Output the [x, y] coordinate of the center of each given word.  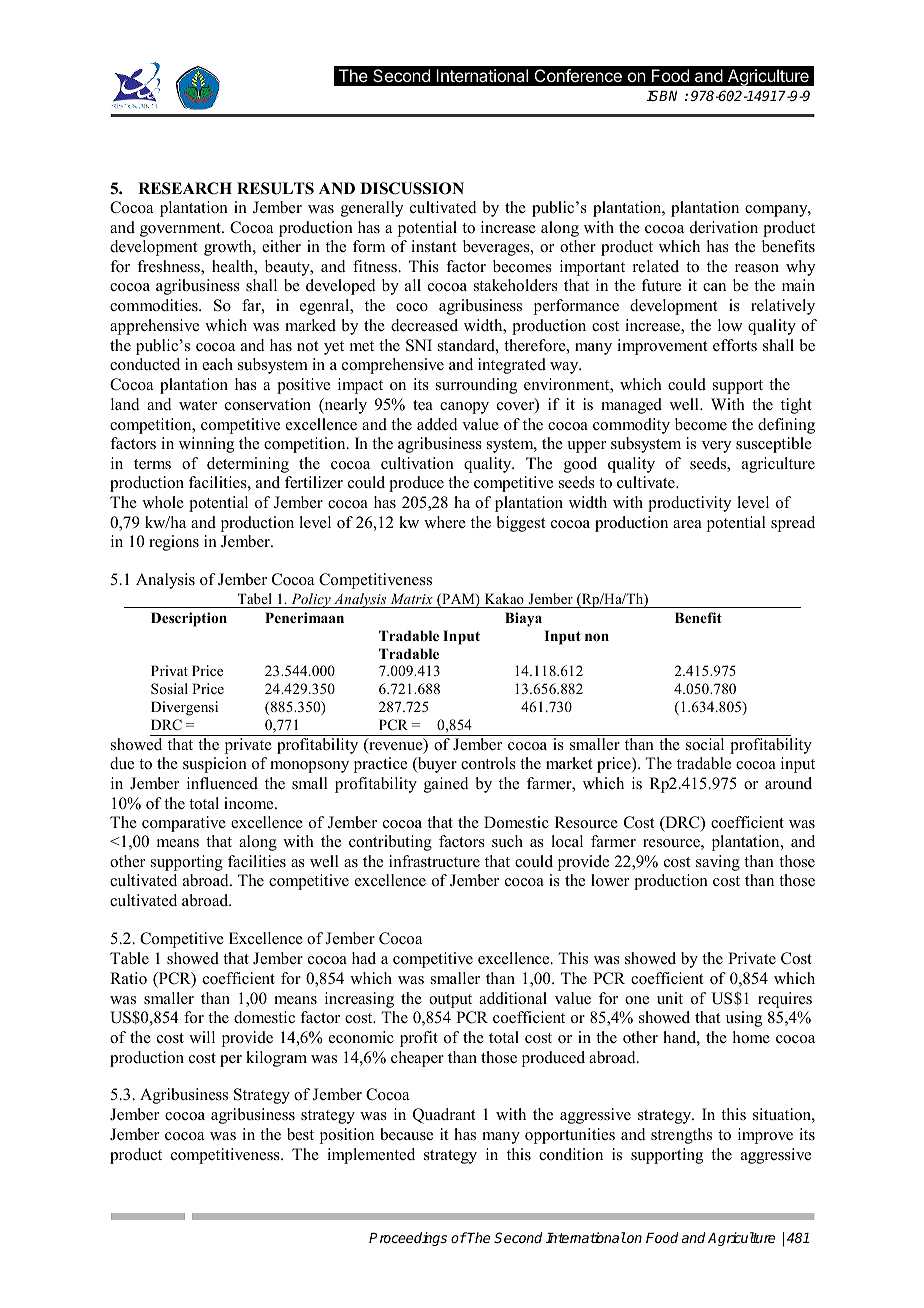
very [716, 447]
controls [488, 763]
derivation [724, 227]
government [181, 230]
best [300, 1134]
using [744, 1019]
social [705, 744]
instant [433, 246]
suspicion [215, 765]
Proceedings [408, 1239]
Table [129, 958]
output [450, 1001]
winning [206, 445]
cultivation [417, 463]
